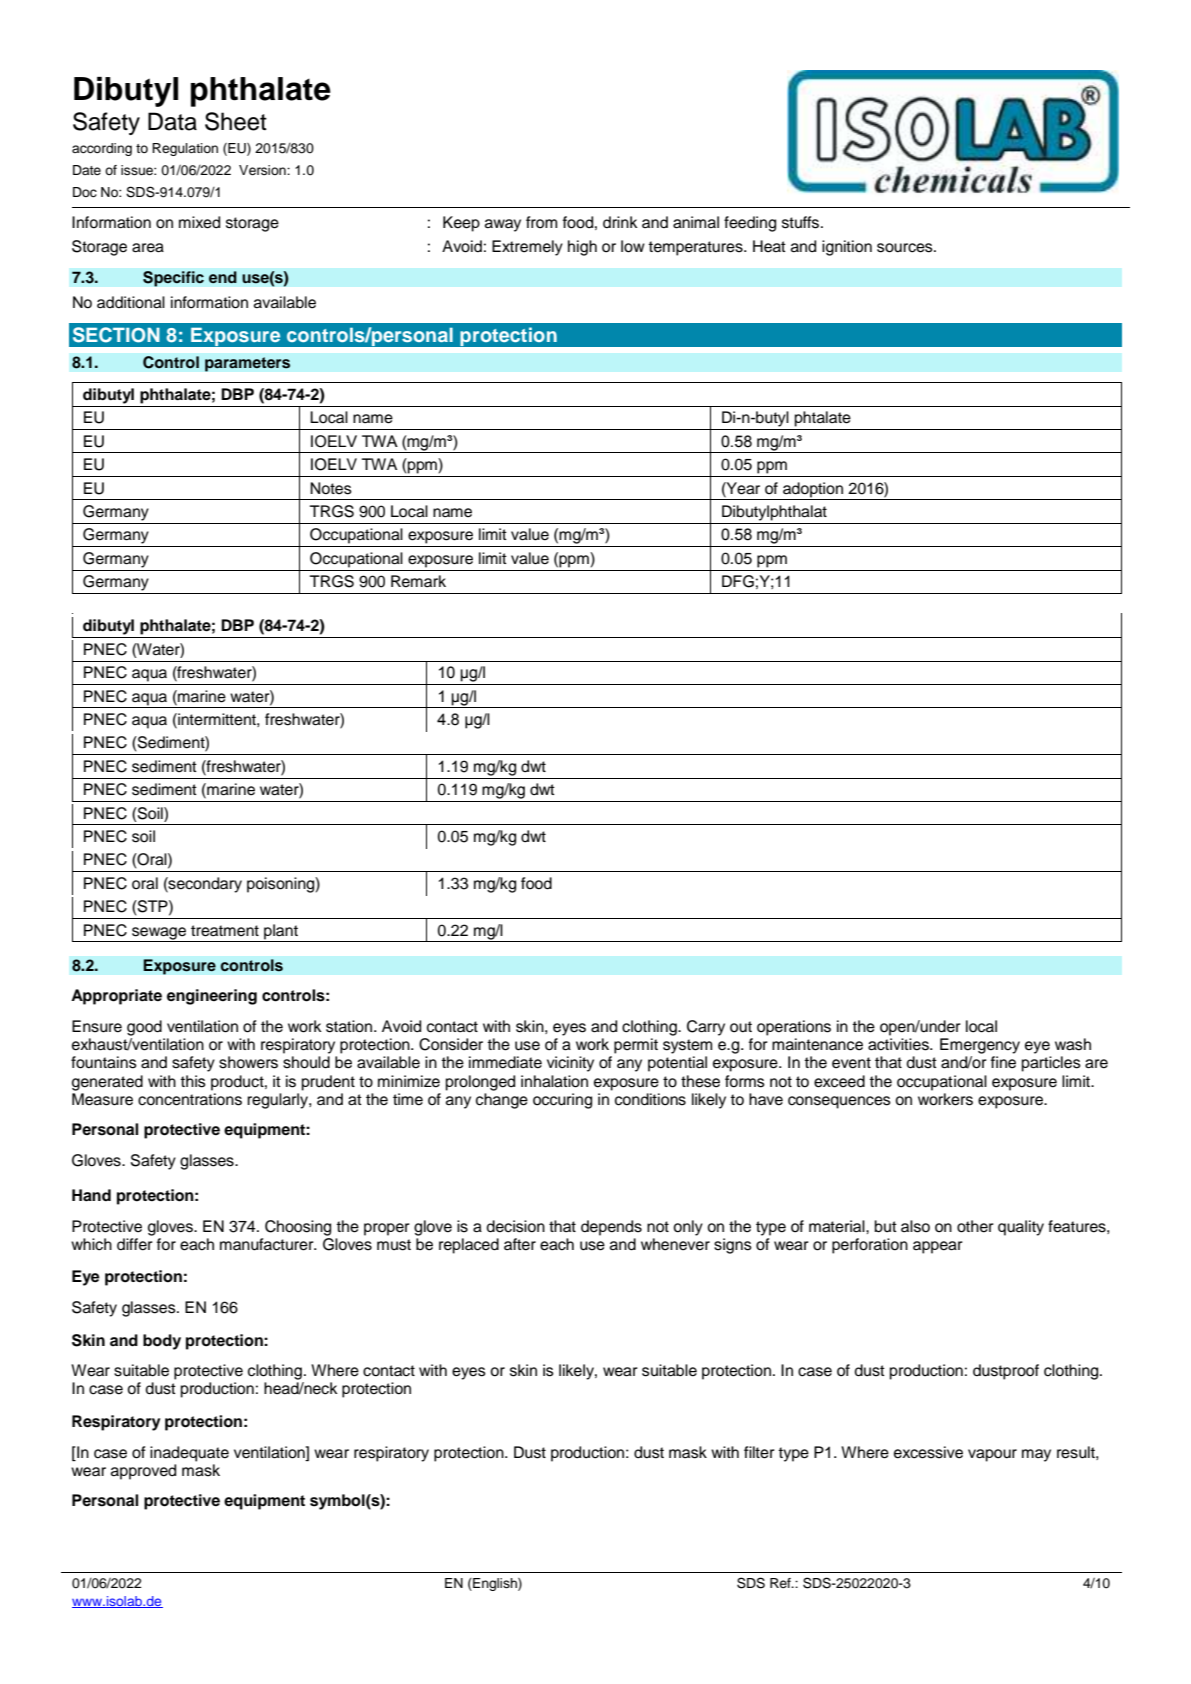 The height and width of the image is (1684, 1191). I want to click on Remark, so click(418, 581).
